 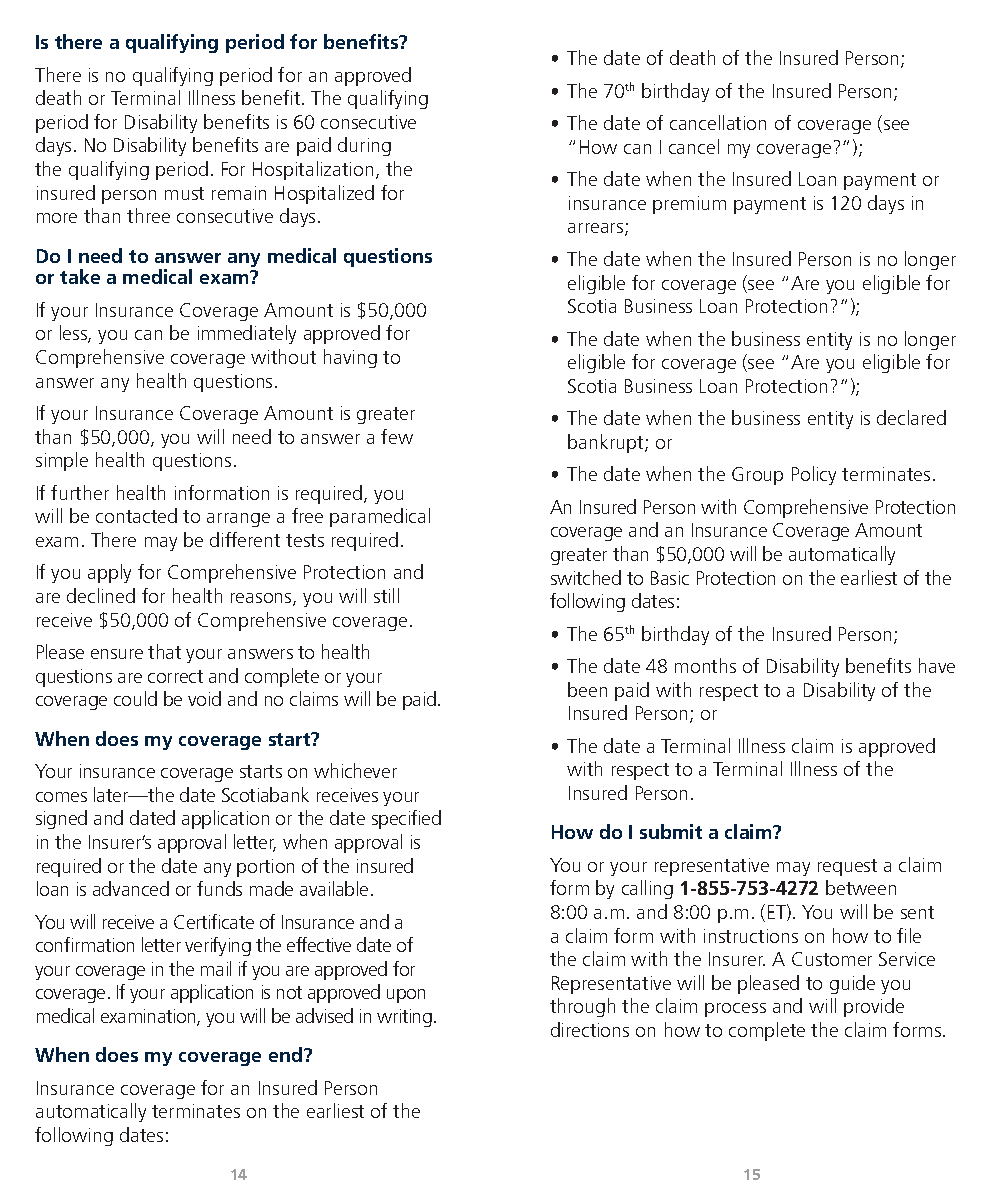 What do you see at coordinates (397, 436) in the screenshot?
I see `few` at bounding box center [397, 436].
